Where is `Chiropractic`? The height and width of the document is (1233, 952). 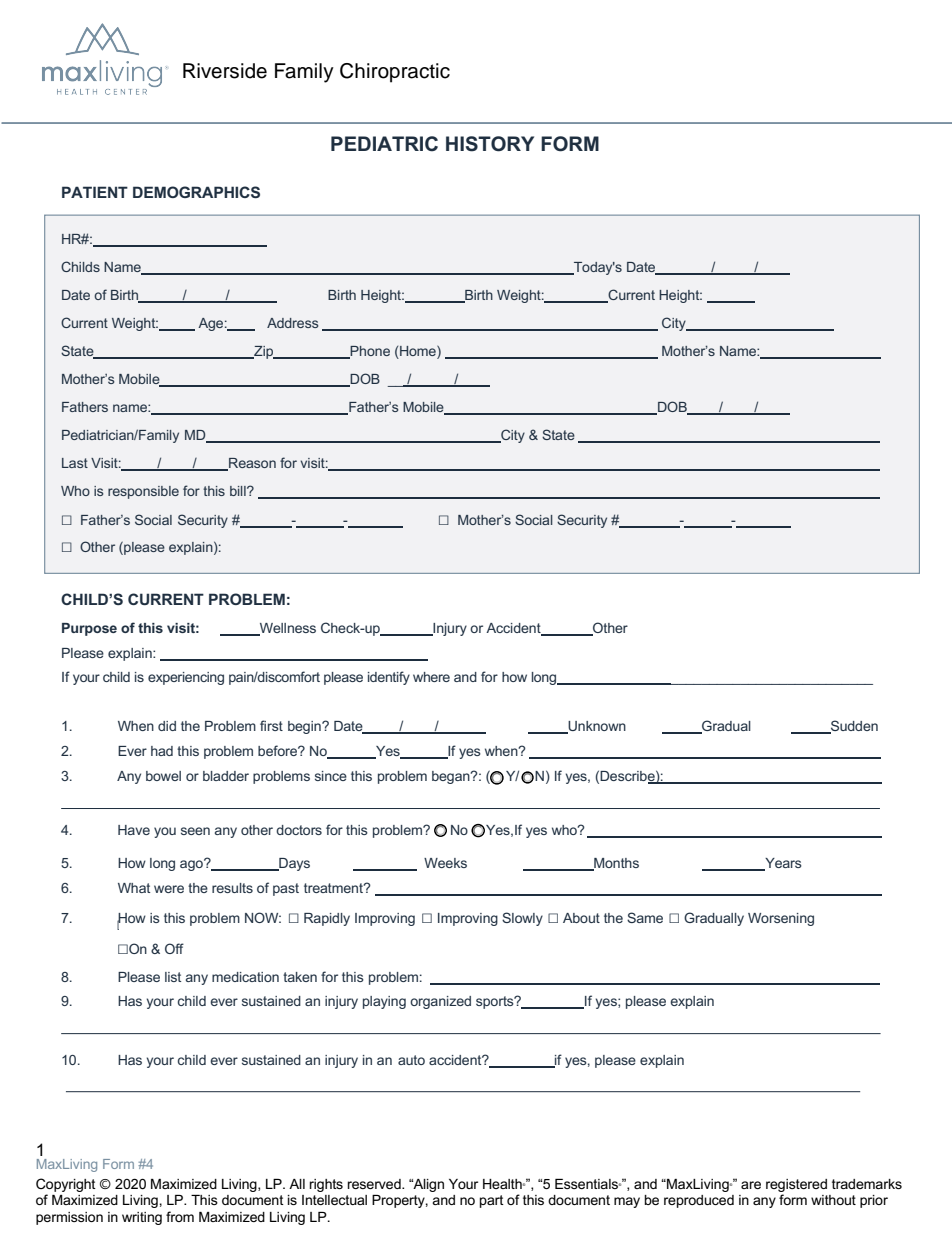
Chiropractic is located at coordinates (395, 73).
